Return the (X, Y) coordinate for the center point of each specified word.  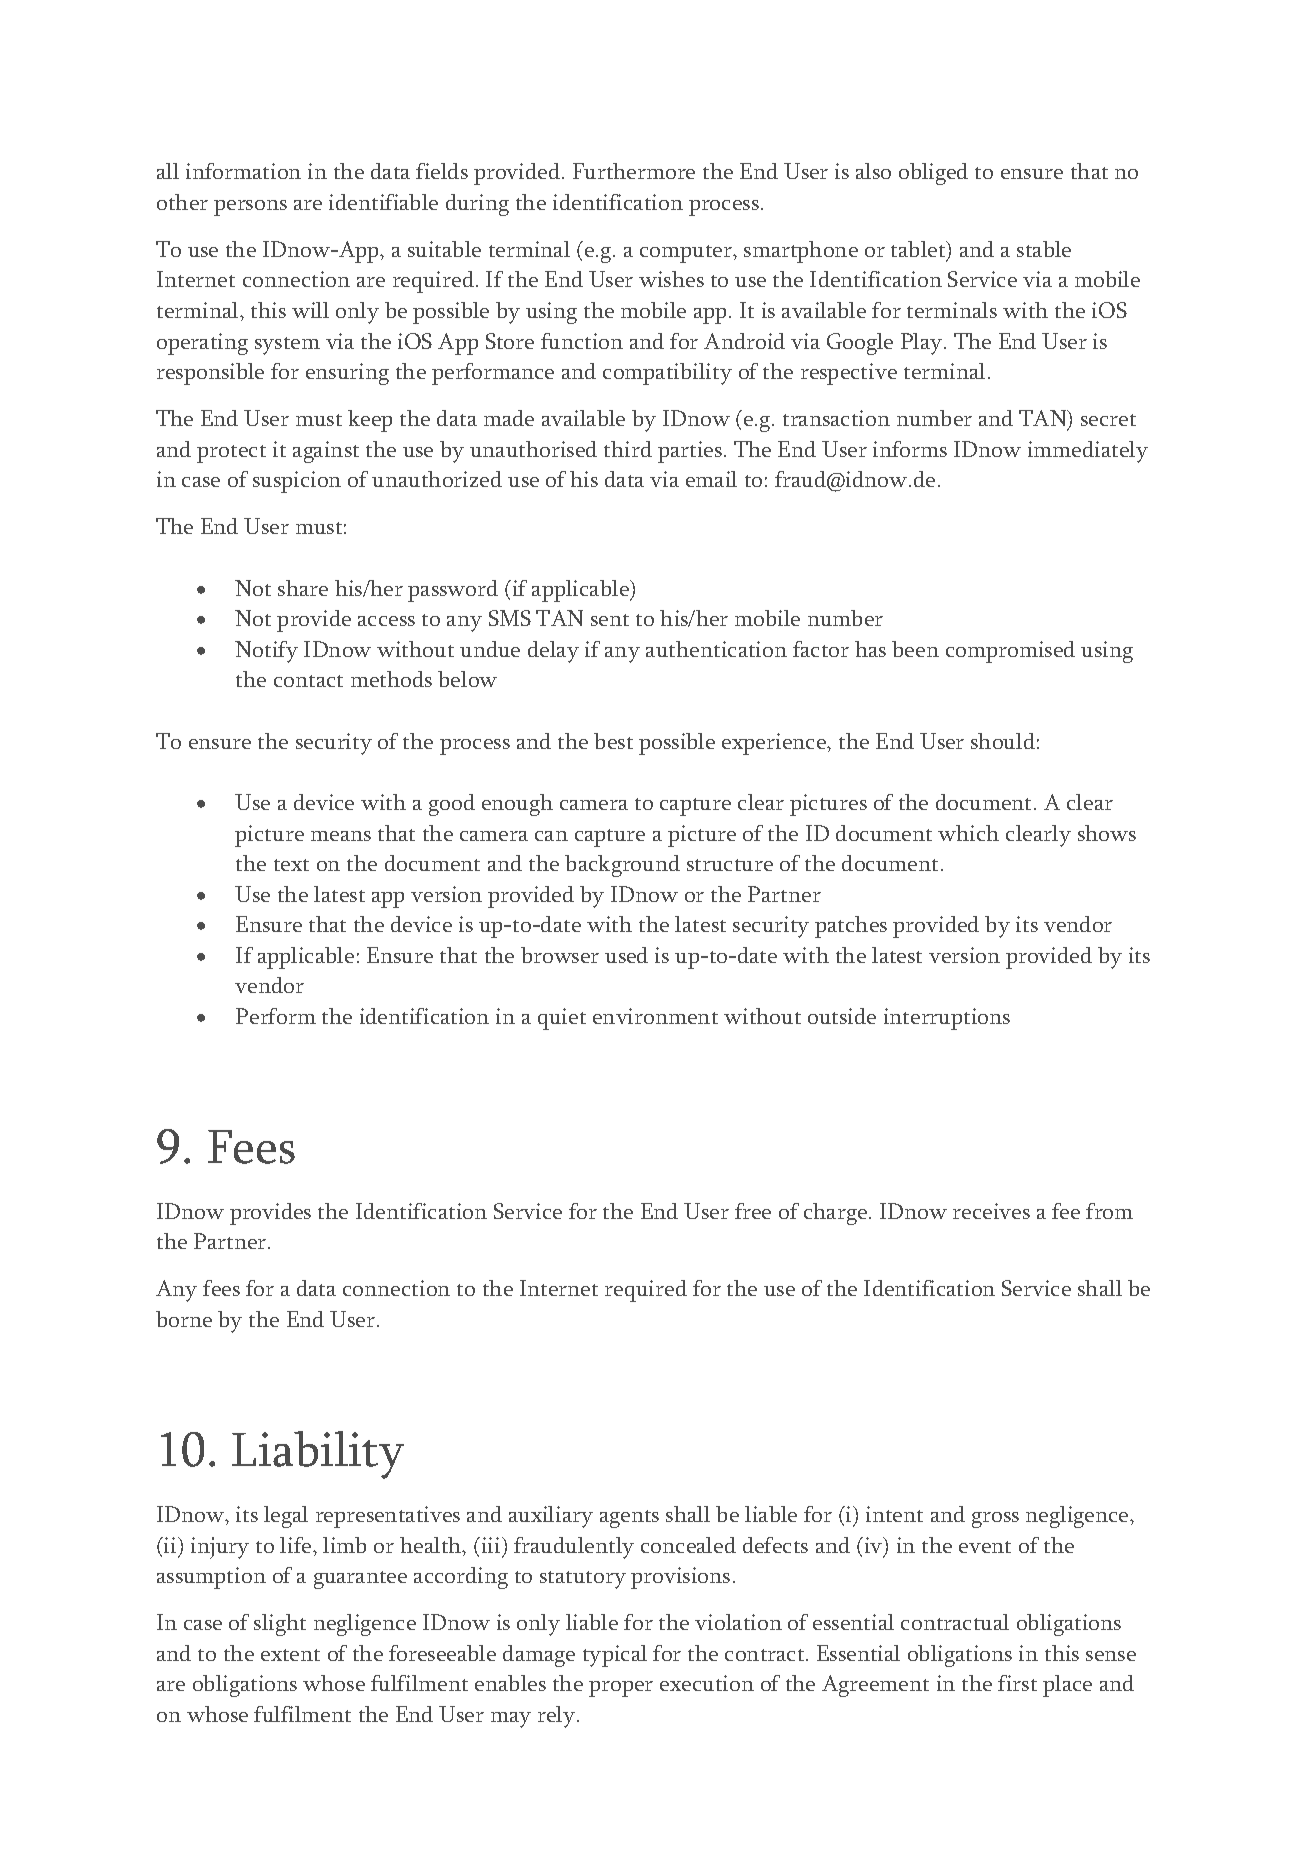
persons (250, 208)
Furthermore (634, 171)
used (626, 955)
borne (184, 1319)
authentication (716, 649)
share (303, 588)
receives (991, 1211)
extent (290, 1655)
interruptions (947, 1019)
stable (1044, 249)
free (753, 1211)
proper (621, 1689)
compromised (1010, 652)
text (291, 865)
